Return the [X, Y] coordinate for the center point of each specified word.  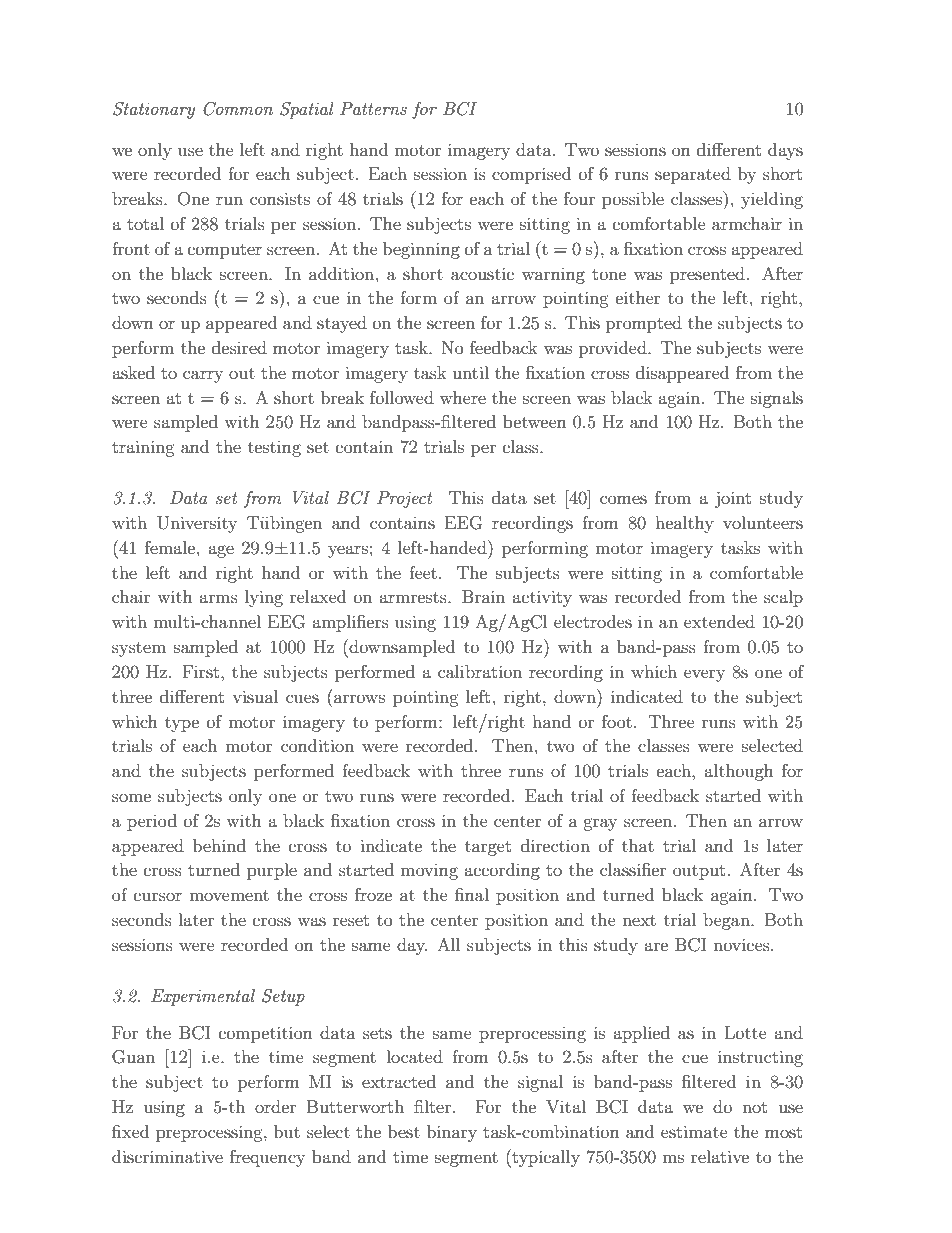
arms [218, 598]
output [699, 872]
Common [238, 109]
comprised [531, 175]
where [463, 397]
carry [203, 376]
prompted [644, 324]
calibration [480, 671]
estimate [694, 1131]
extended [719, 621]
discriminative [167, 1156]
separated [693, 175]
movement [229, 895]
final [472, 894]
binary [452, 1133]
